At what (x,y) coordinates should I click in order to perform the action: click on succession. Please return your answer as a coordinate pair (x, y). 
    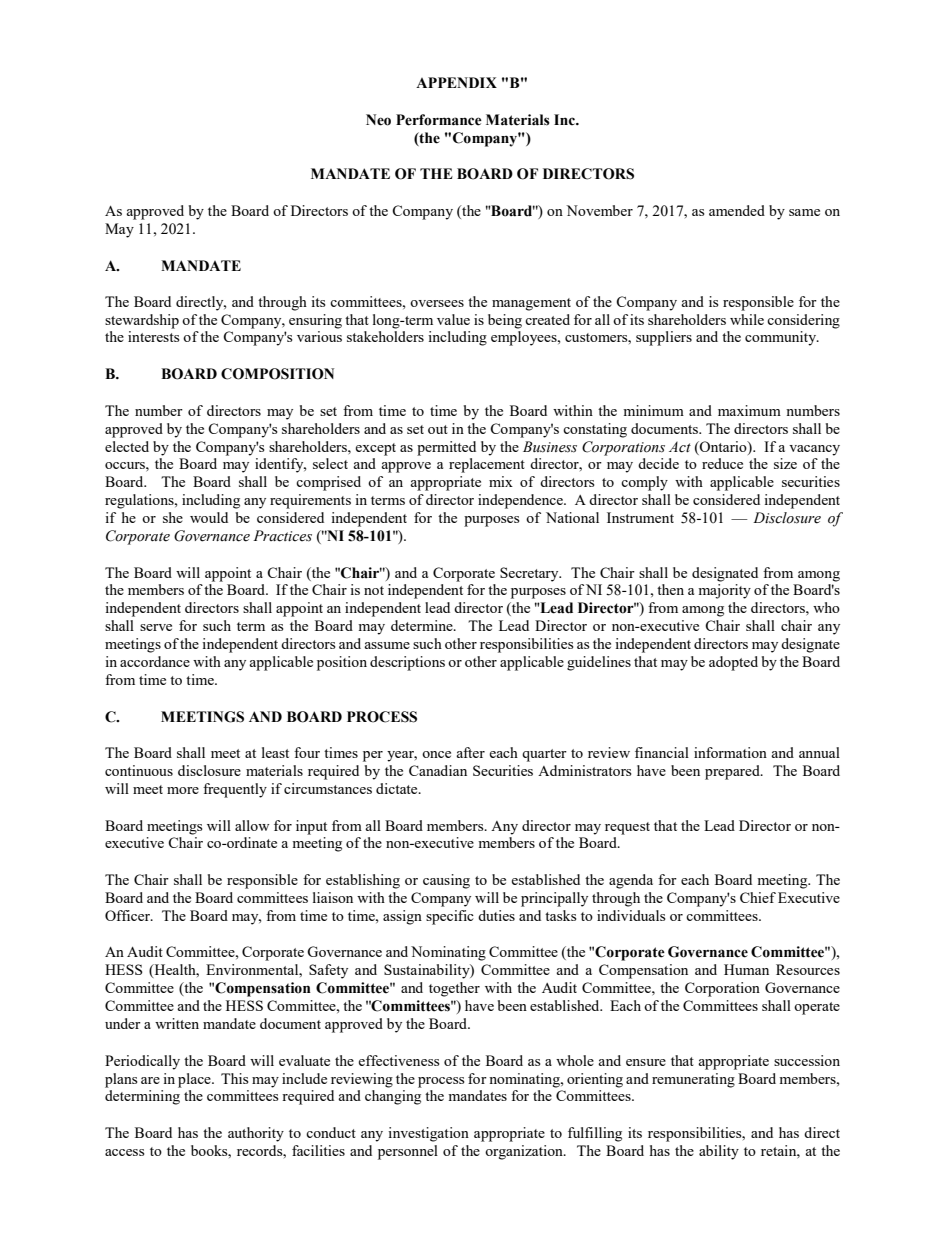
    Looking at the image, I should click on (807, 1060).
